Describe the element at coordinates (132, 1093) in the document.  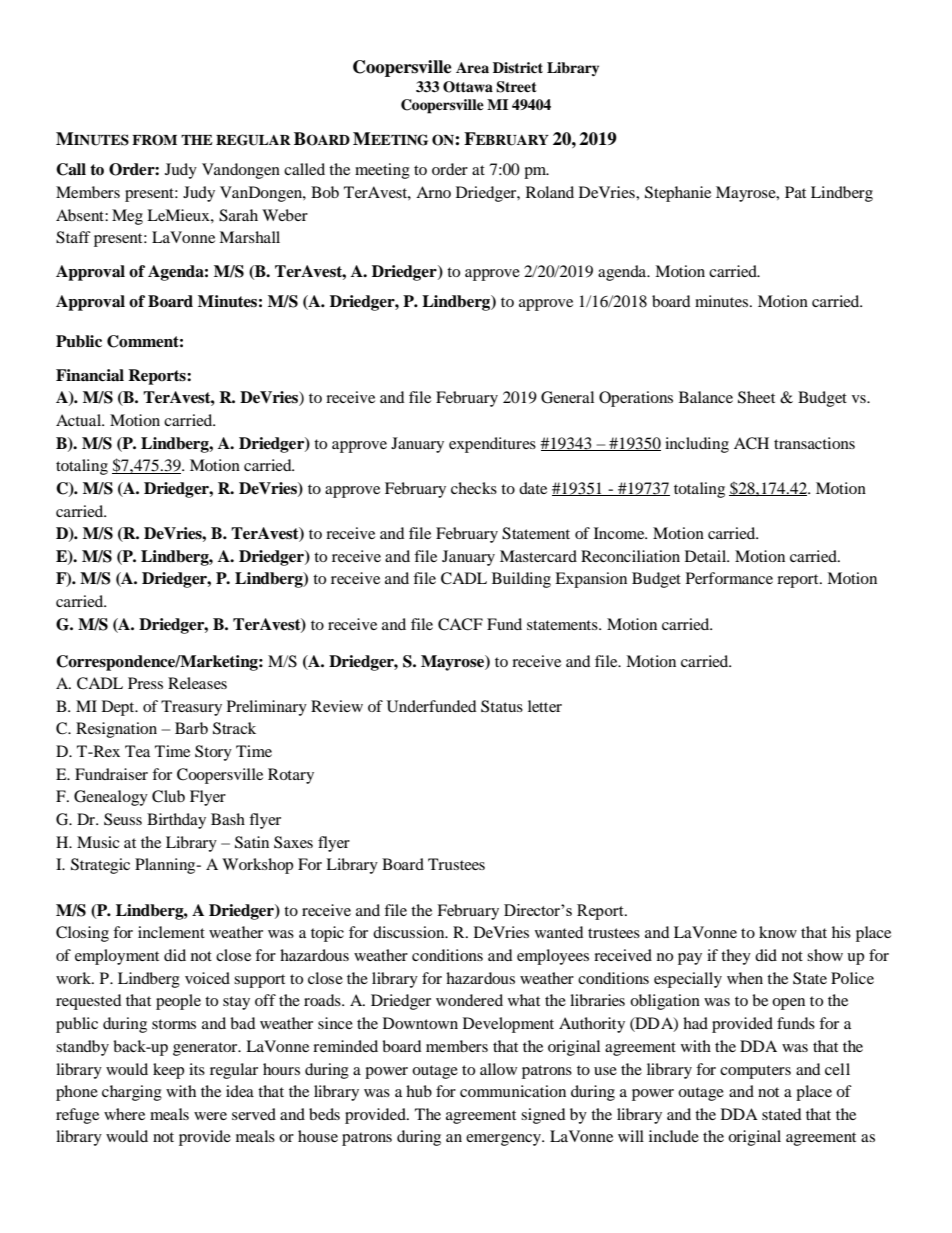
I see `charging` at that location.
